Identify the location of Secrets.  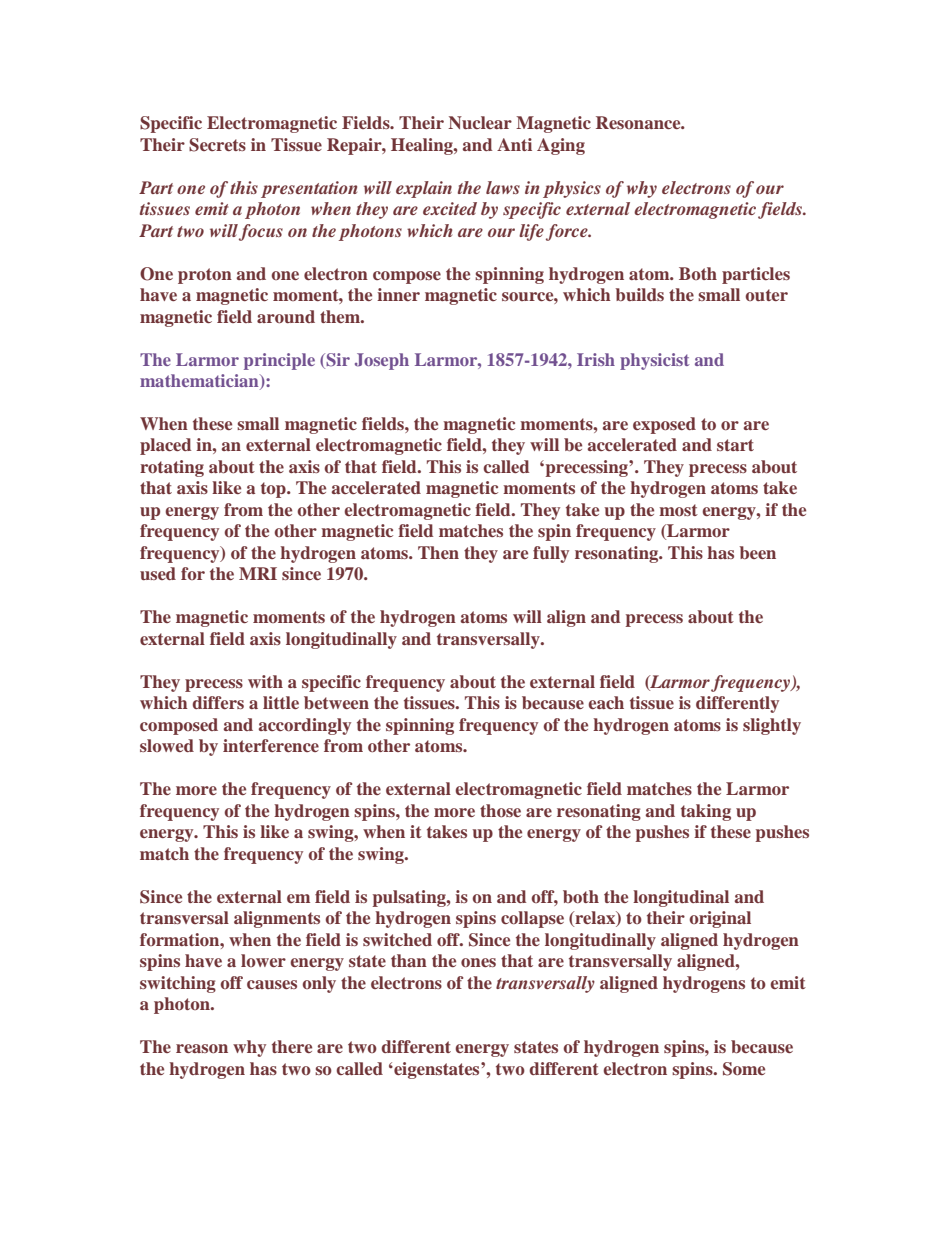
(217, 145).
